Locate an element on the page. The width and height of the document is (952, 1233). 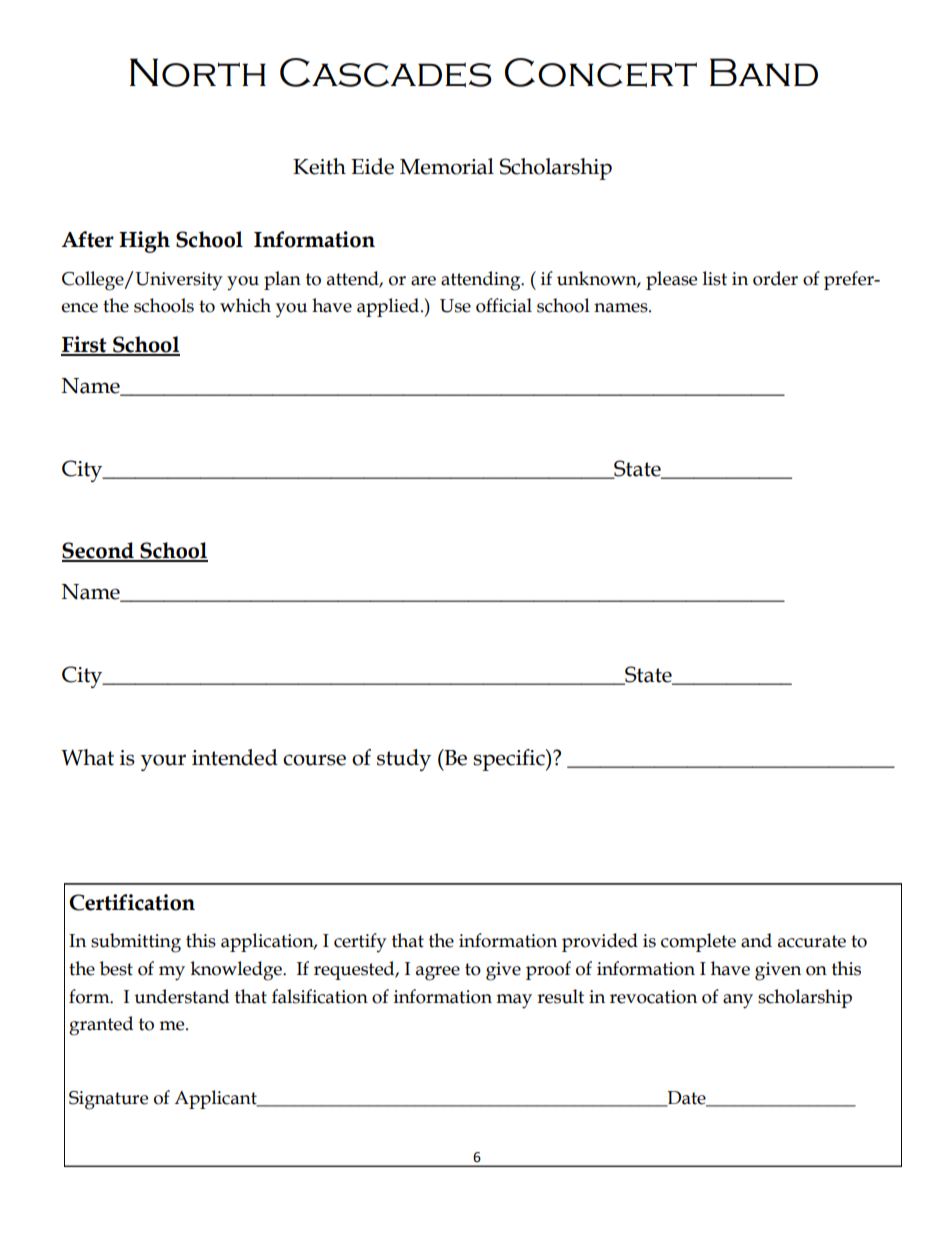
list is located at coordinates (715, 278).
